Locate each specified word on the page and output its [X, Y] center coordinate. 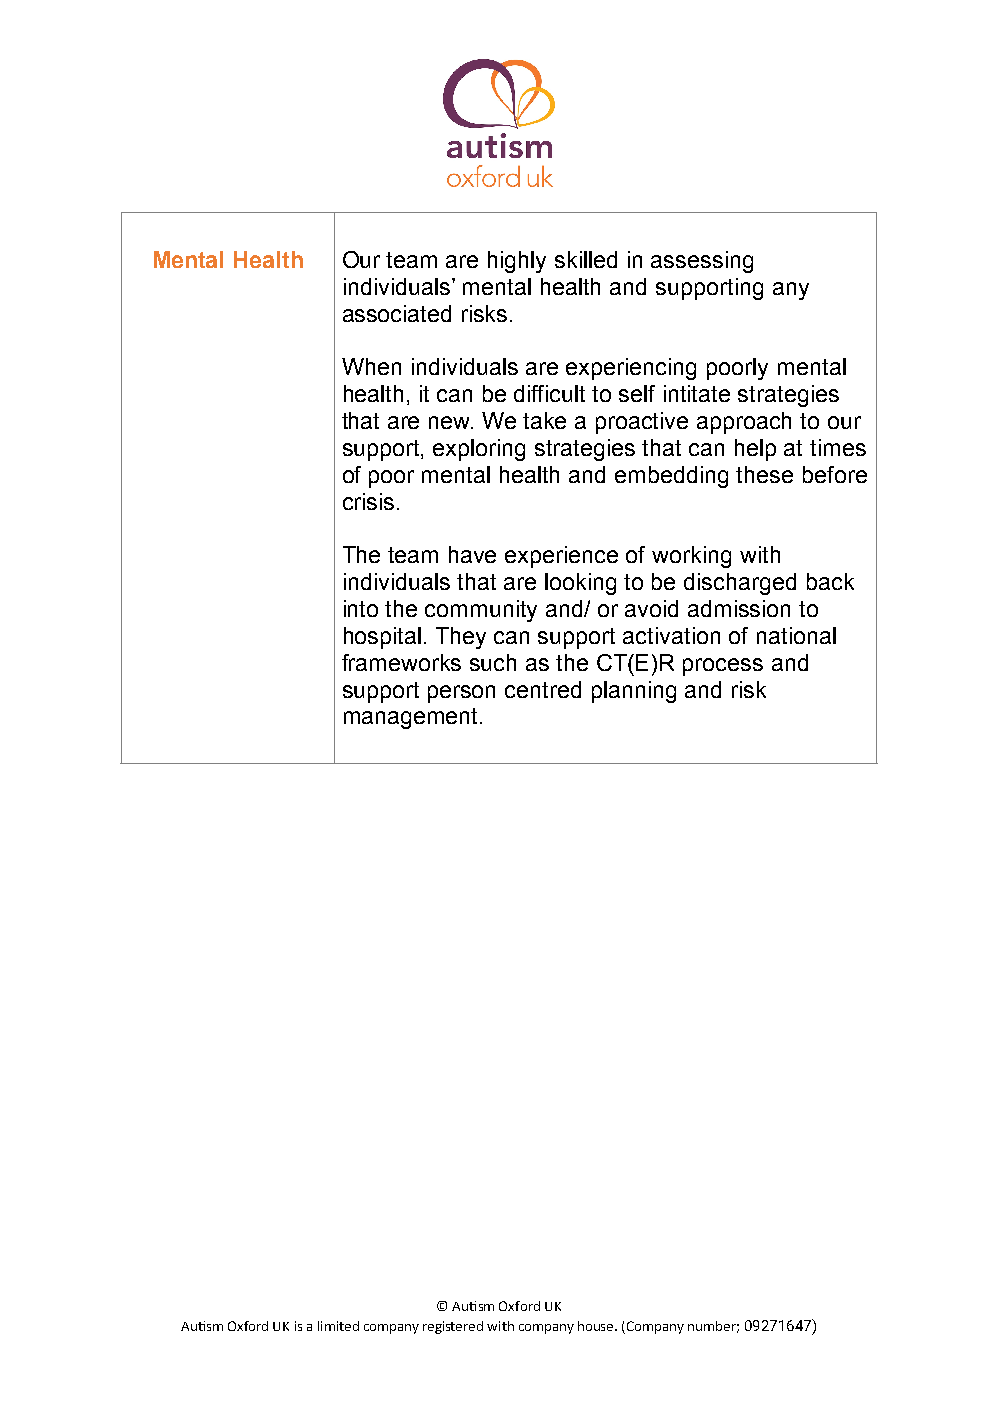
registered [453, 1327]
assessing [702, 262]
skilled [586, 259]
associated [397, 313]
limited [338, 1326]
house [597, 1326]
